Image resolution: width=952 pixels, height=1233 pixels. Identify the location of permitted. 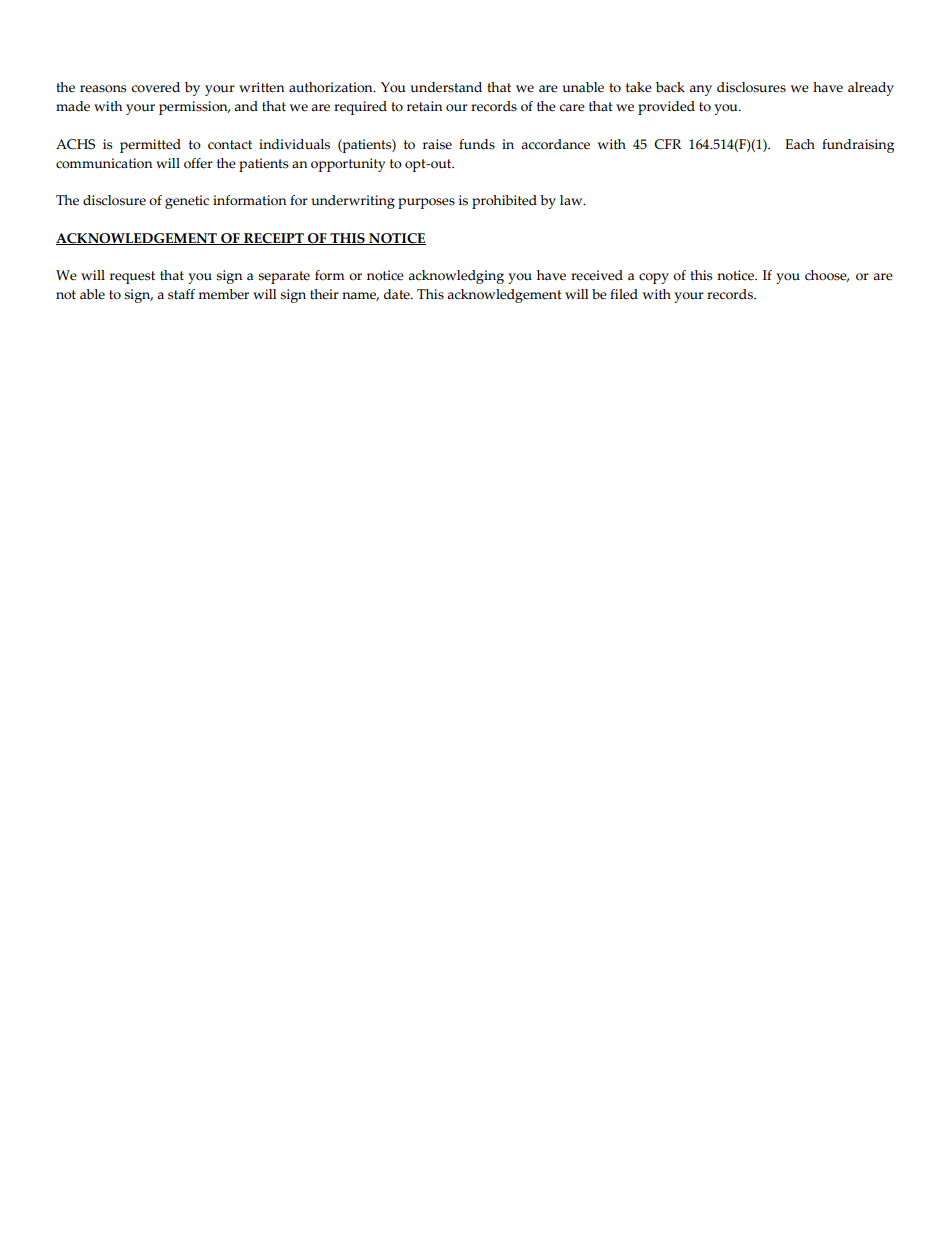
(150, 146).
